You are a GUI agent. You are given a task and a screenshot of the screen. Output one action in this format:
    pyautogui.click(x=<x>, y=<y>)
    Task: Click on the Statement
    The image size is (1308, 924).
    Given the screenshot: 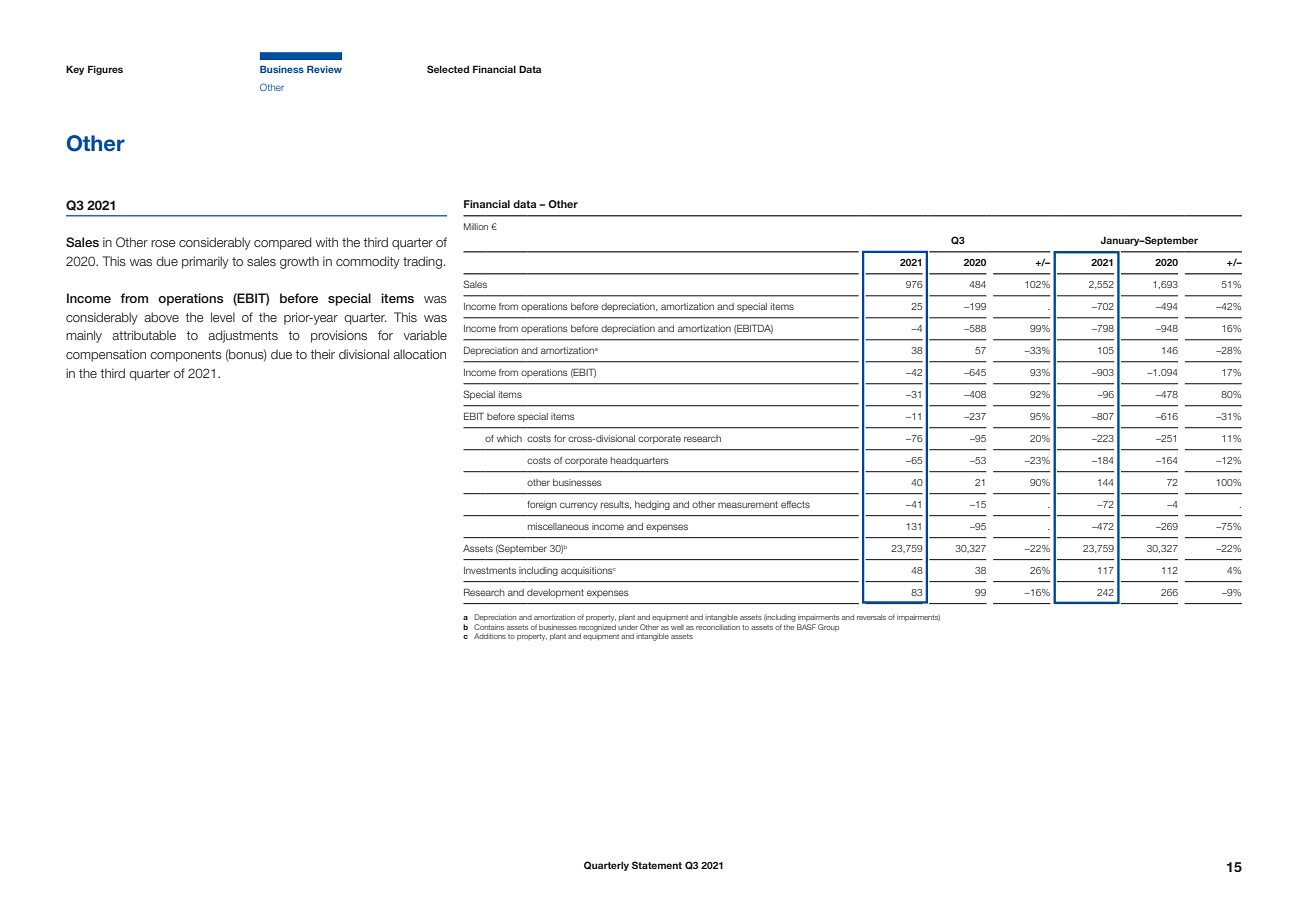 What is the action you would take?
    pyautogui.click(x=657, y=865)
